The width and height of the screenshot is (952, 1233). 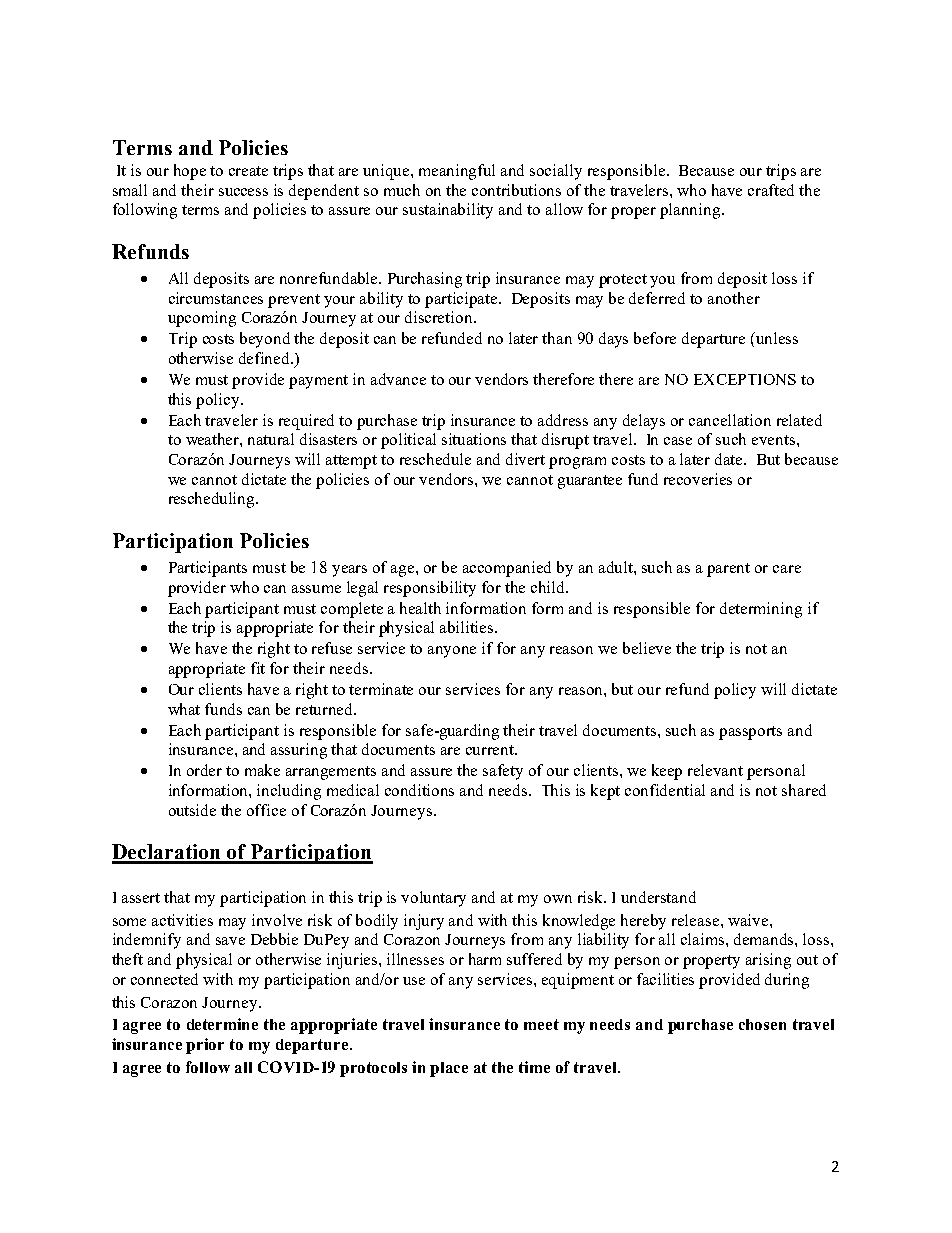 What do you see at coordinates (457, 172) in the screenshot?
I see `meaningful` at bounding box center [457, 172].
